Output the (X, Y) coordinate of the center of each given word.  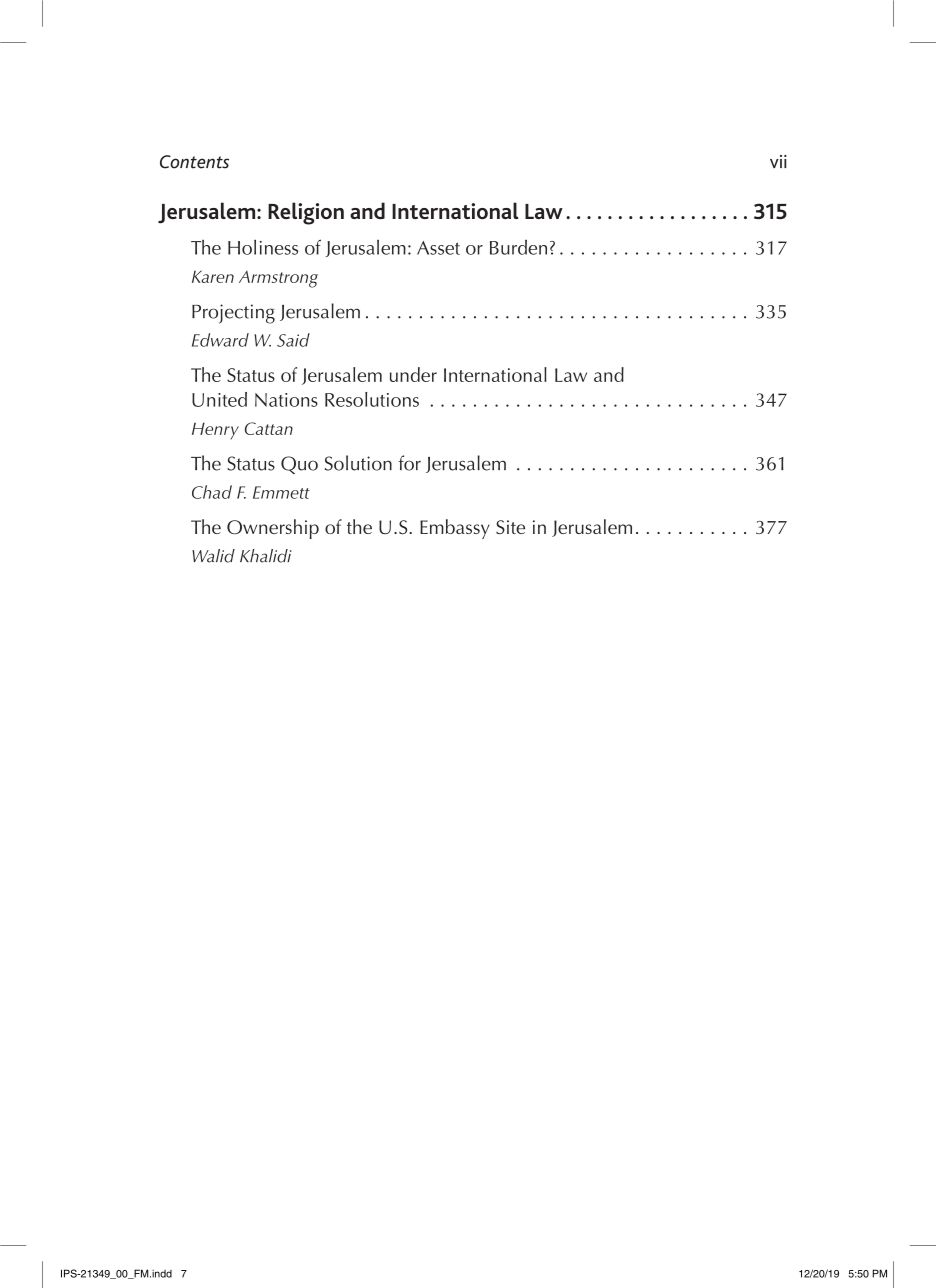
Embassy (455, 529)
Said (293, 340)
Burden (518, 247)
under (413, 374)
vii (778, 161)
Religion (306, 213)
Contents (194, 162)
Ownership (273, 529)
